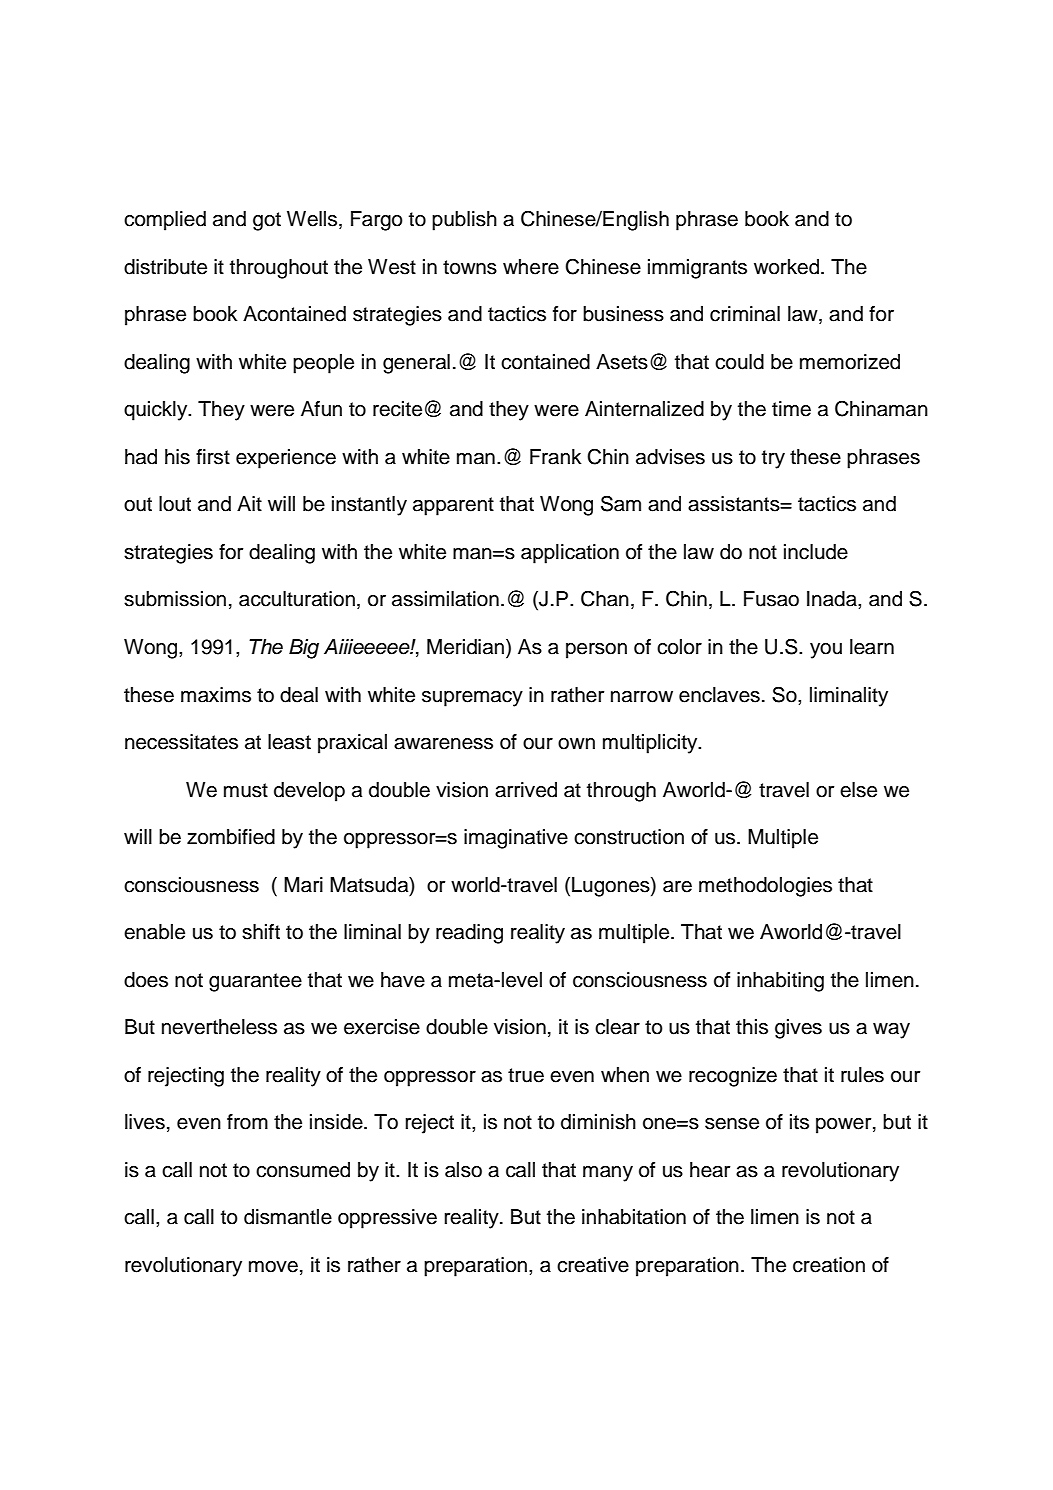 Image resolution: width=1053 pixels, height=1490 pixels. What do you see at coordinates (267, 221) in the screenshot?
I see `got` at bounding box center [267, 221].
